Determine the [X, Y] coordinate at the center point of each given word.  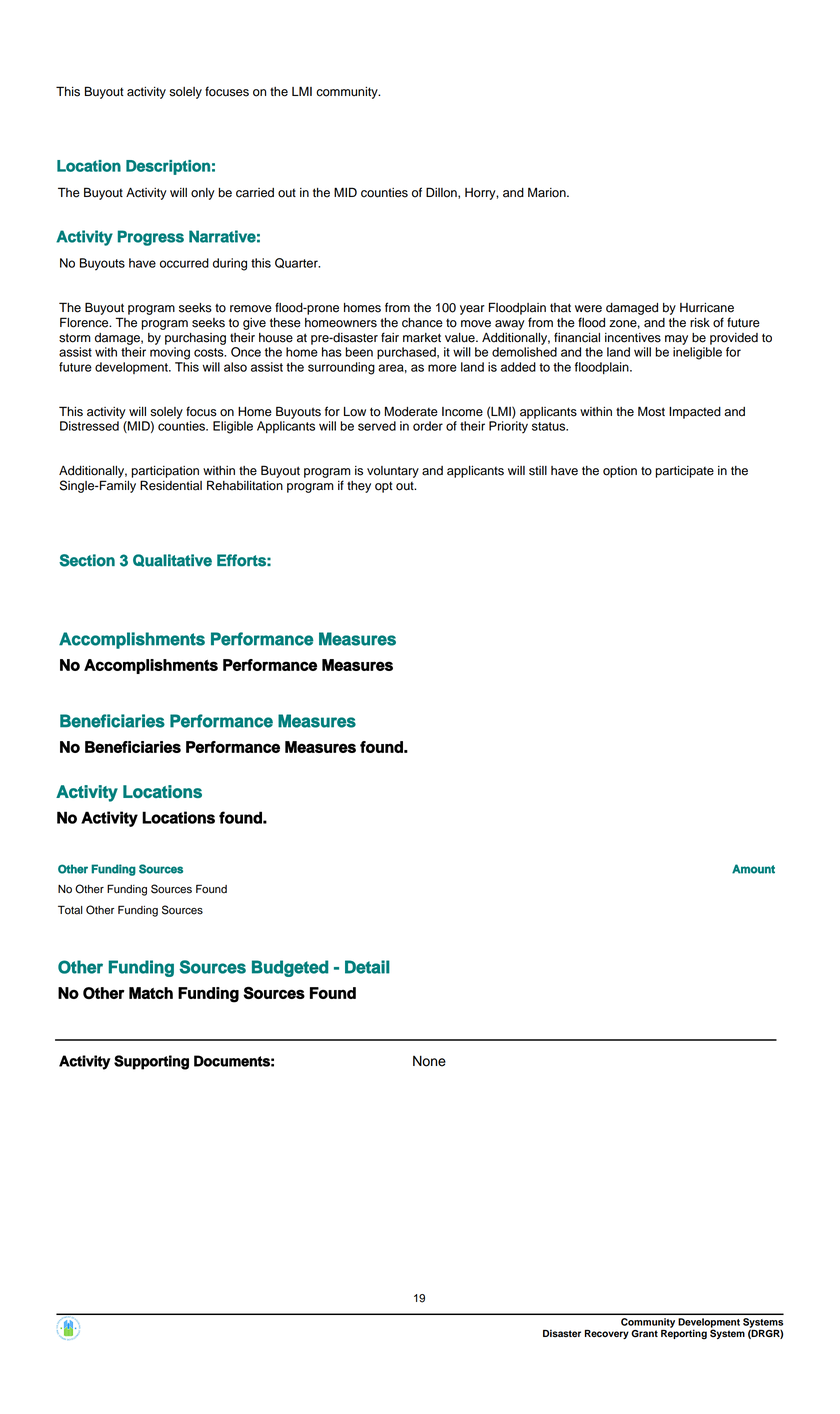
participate [684, 472]
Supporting [151, 1062]
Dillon [442, 193]
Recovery [607, 1334]
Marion [548, 192]
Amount [753, 869]
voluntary [393, 472]
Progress [151, 238]
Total [70, 910]
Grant [644, 1334]
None [429, 1061]
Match [151, 993]
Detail [367, 967]
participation [165, 472]
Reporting [684, 1333]
